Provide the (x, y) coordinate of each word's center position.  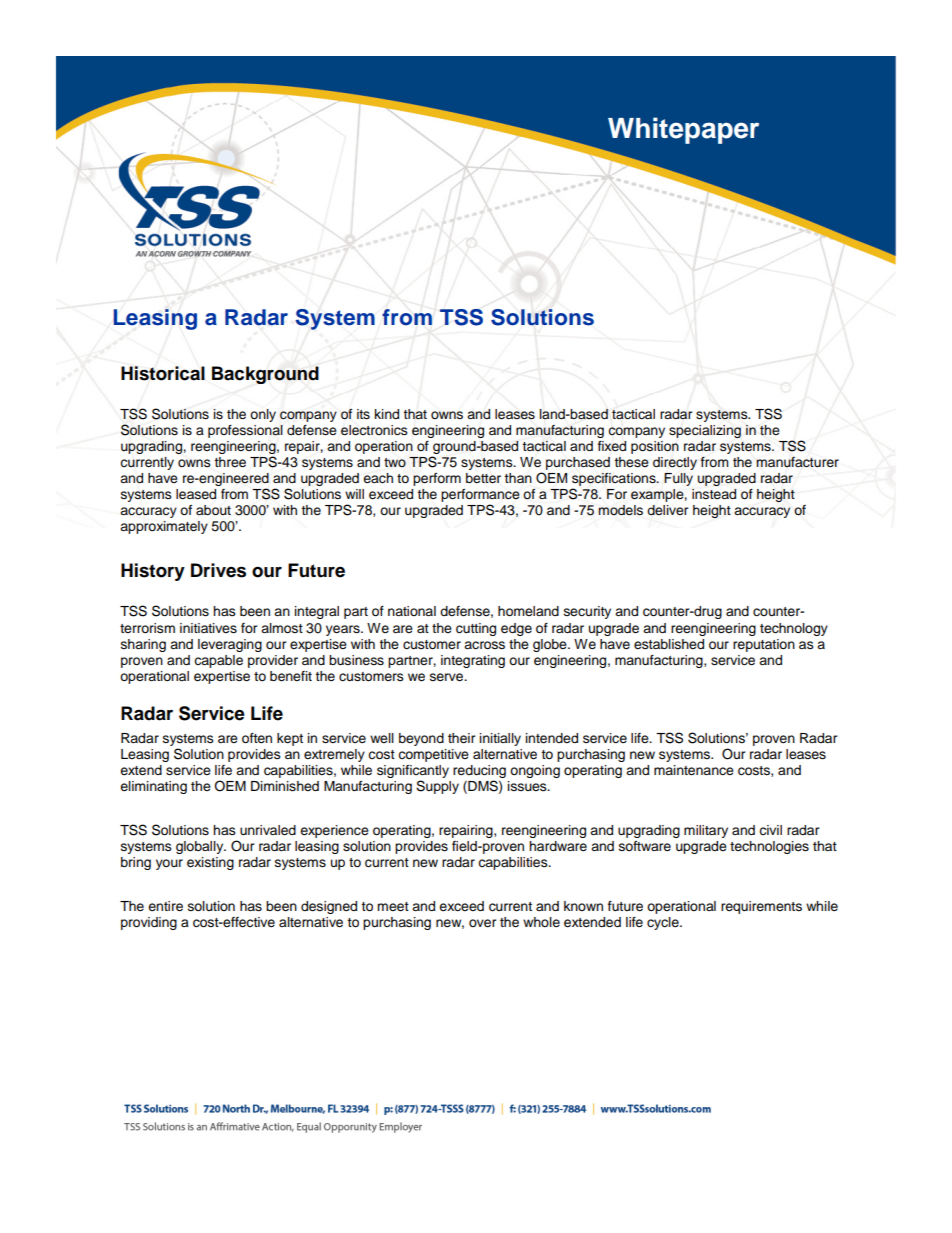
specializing (705, 431)
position (655, 447)
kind (387, 414)
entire (165, 906)
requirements (761, 907)
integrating (473, 661)
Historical (163, 373)
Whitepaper (683, 130)
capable (218, 661)
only (263, 415)
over (483, 923)
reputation (764, 645)
